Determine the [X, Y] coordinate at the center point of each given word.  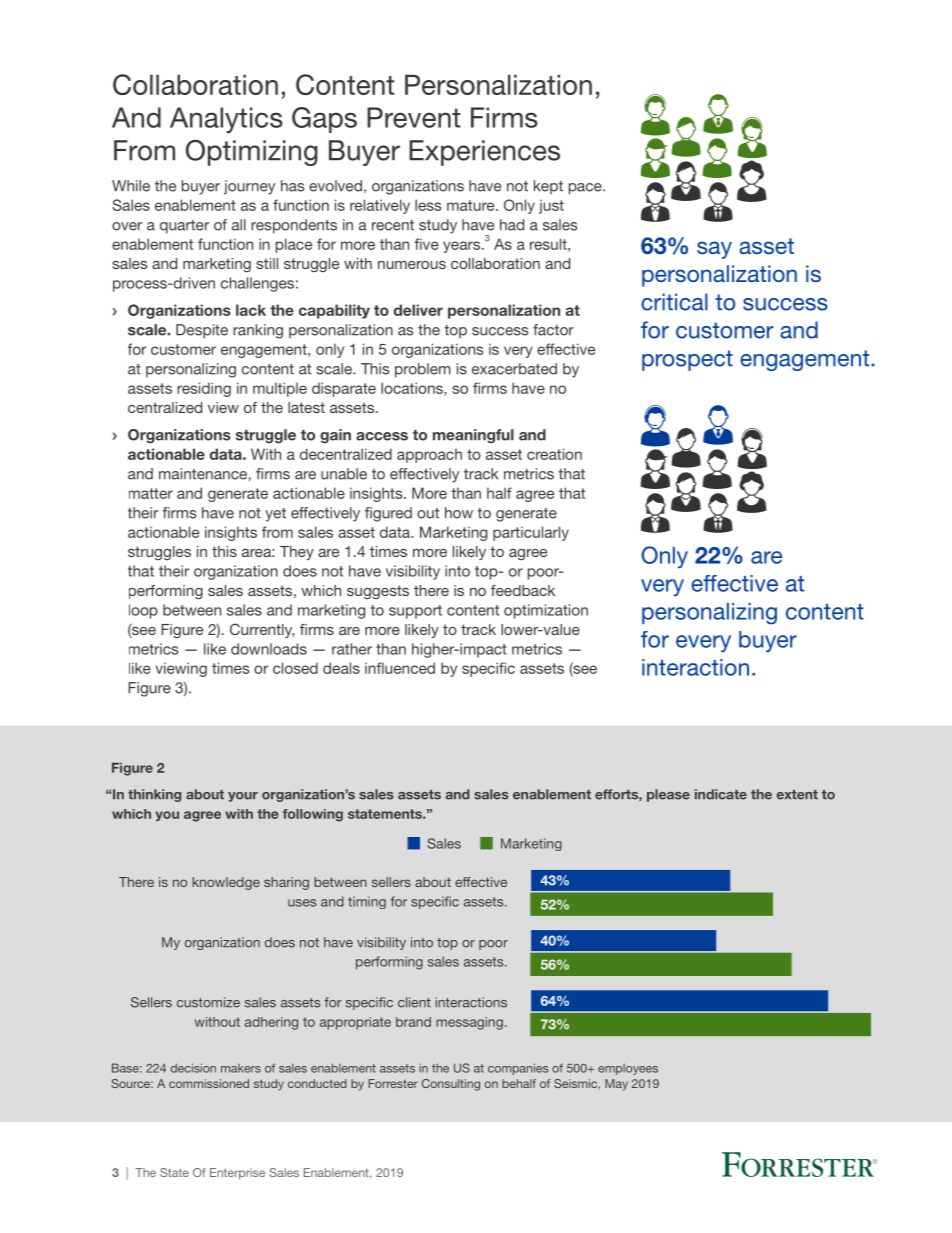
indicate [721, 794]
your [243, 797]
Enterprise [237, 1174]
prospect [687, 360]
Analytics [226, 120]
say [714, 250]
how [459, 513]
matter [151, 493]
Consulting [451, 1085]
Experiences [484, 153]
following [313, 815]
